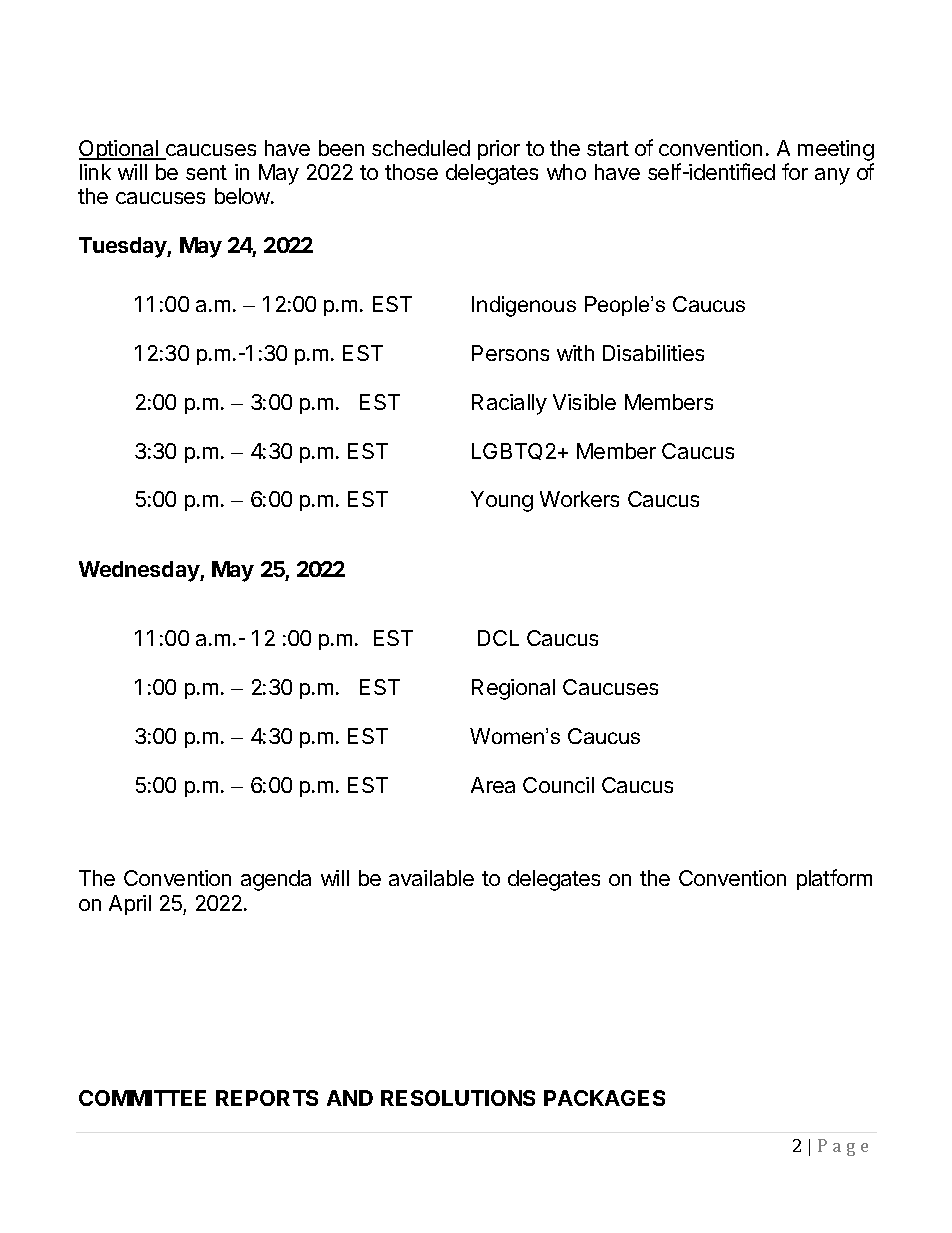 The image size is (952, 1233). I want to click on Wednesday, so click(140, 571).
